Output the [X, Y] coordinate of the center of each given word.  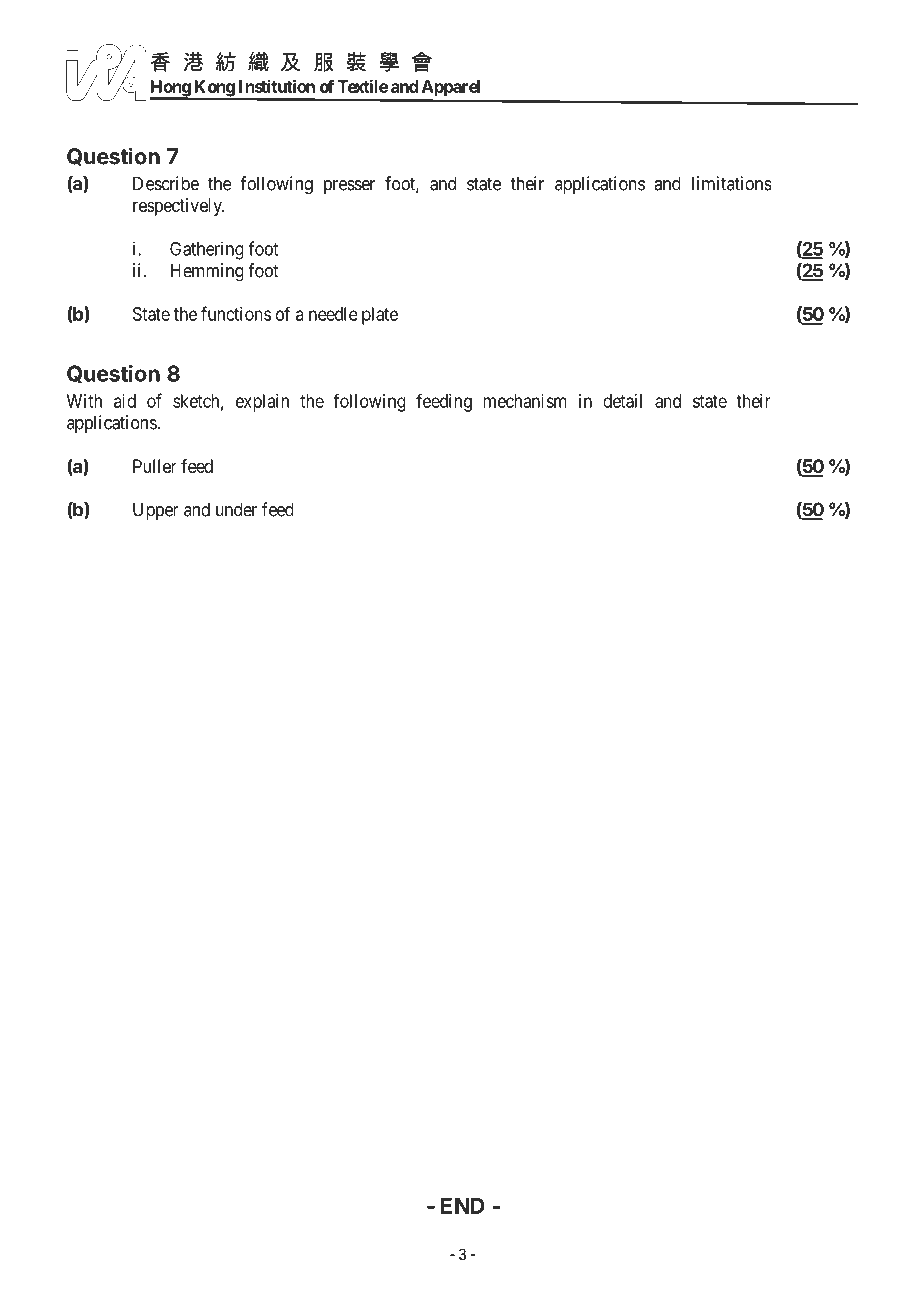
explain [262, 403]
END [463, 1206]
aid [125, 401]
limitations [732, 183]
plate [380, 316]
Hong [171, 89]
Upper [156, 511]
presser [349, 187]
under [236, 509]
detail [622, 401]
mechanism [525, 401]
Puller [155, 466]
